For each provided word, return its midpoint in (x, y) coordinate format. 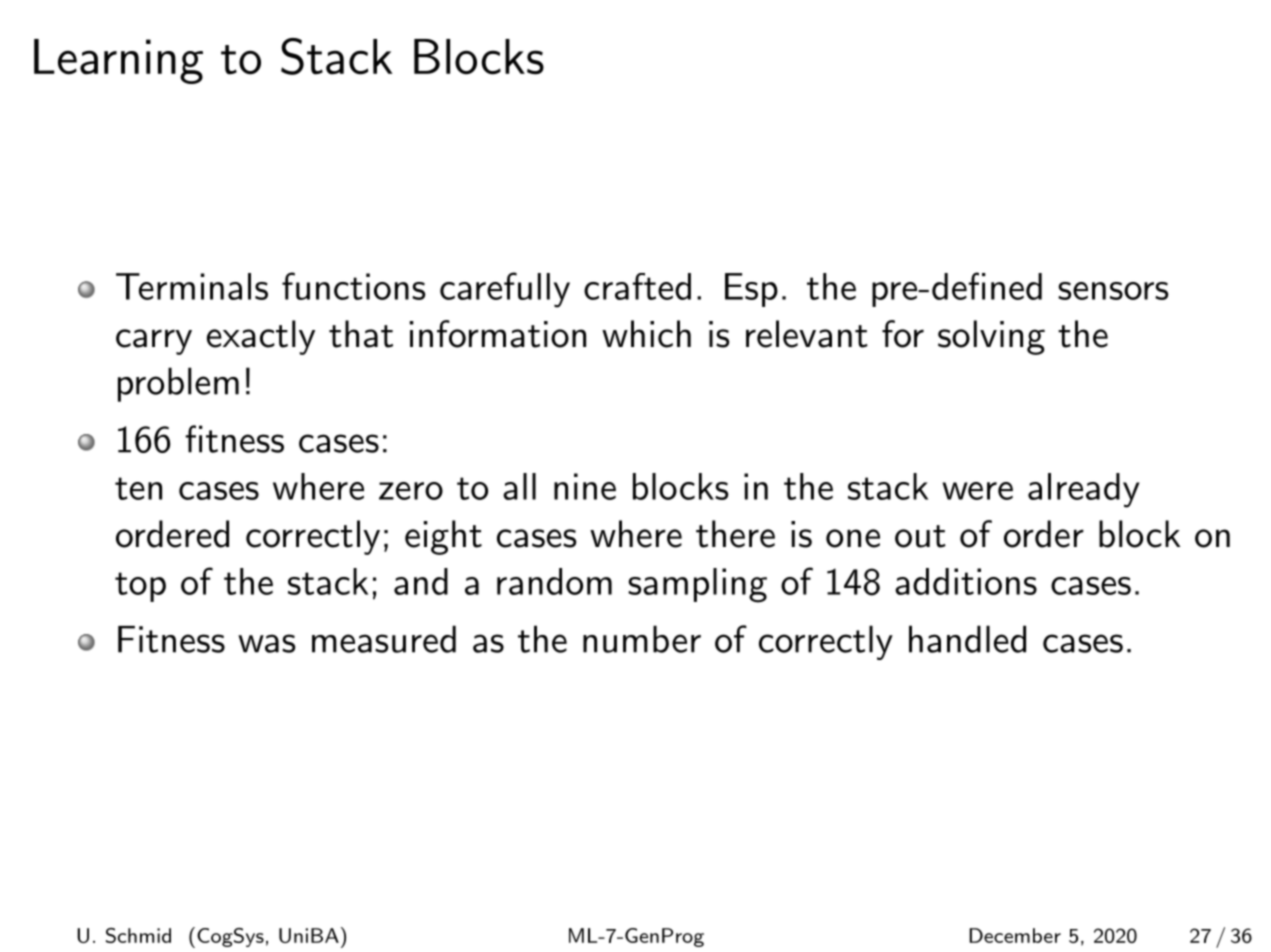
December (1015, 935)
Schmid (138, 935)
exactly (261, 337)
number (642, 639)
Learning (118, 61)
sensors (1113, 291)
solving (991, 337)
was (267, 643)
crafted (637, 286)
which (646, 334)
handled (967, 639)
